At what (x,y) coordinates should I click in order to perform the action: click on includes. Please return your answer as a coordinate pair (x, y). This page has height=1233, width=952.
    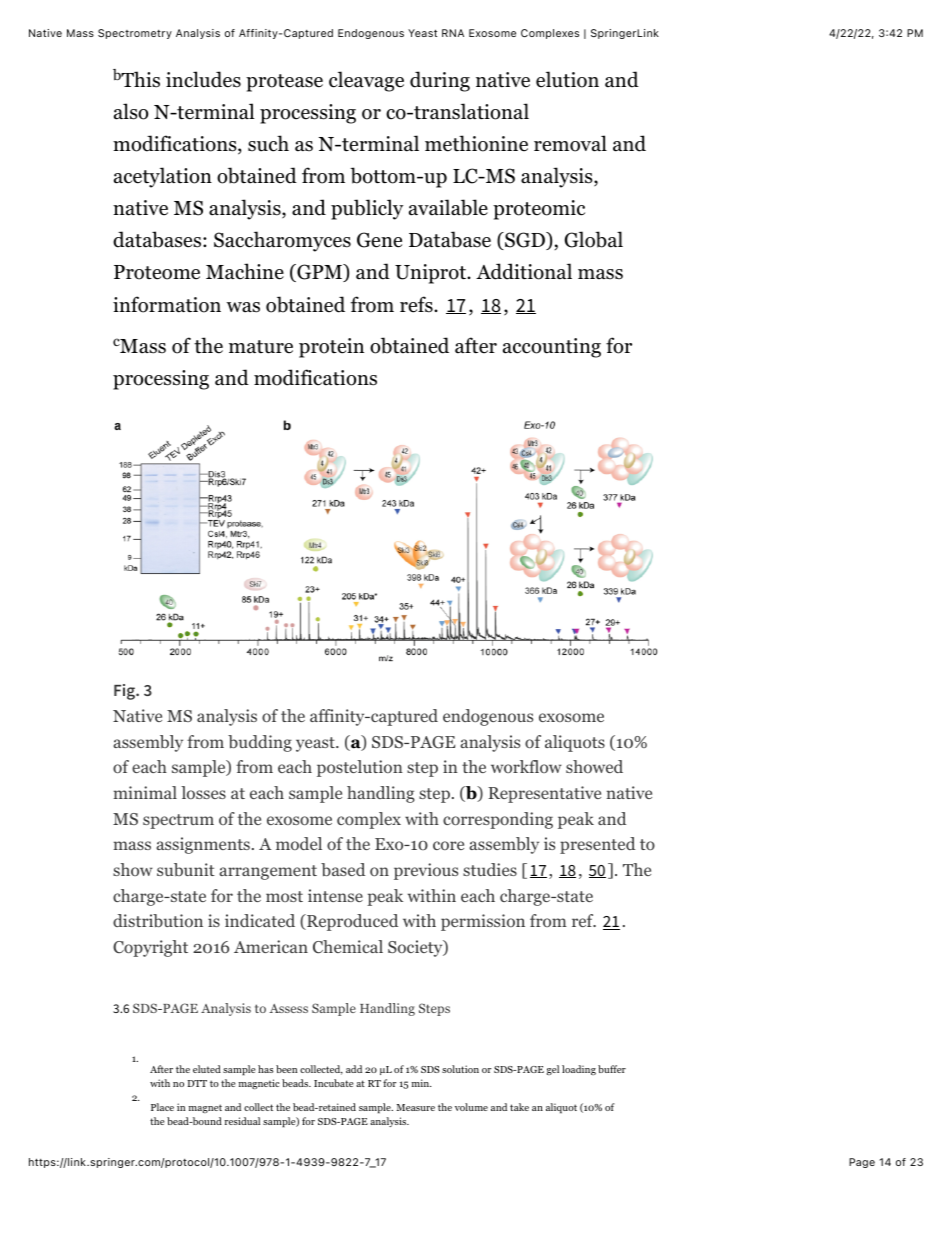
    Looking at the image, I should click on (203, 79).
